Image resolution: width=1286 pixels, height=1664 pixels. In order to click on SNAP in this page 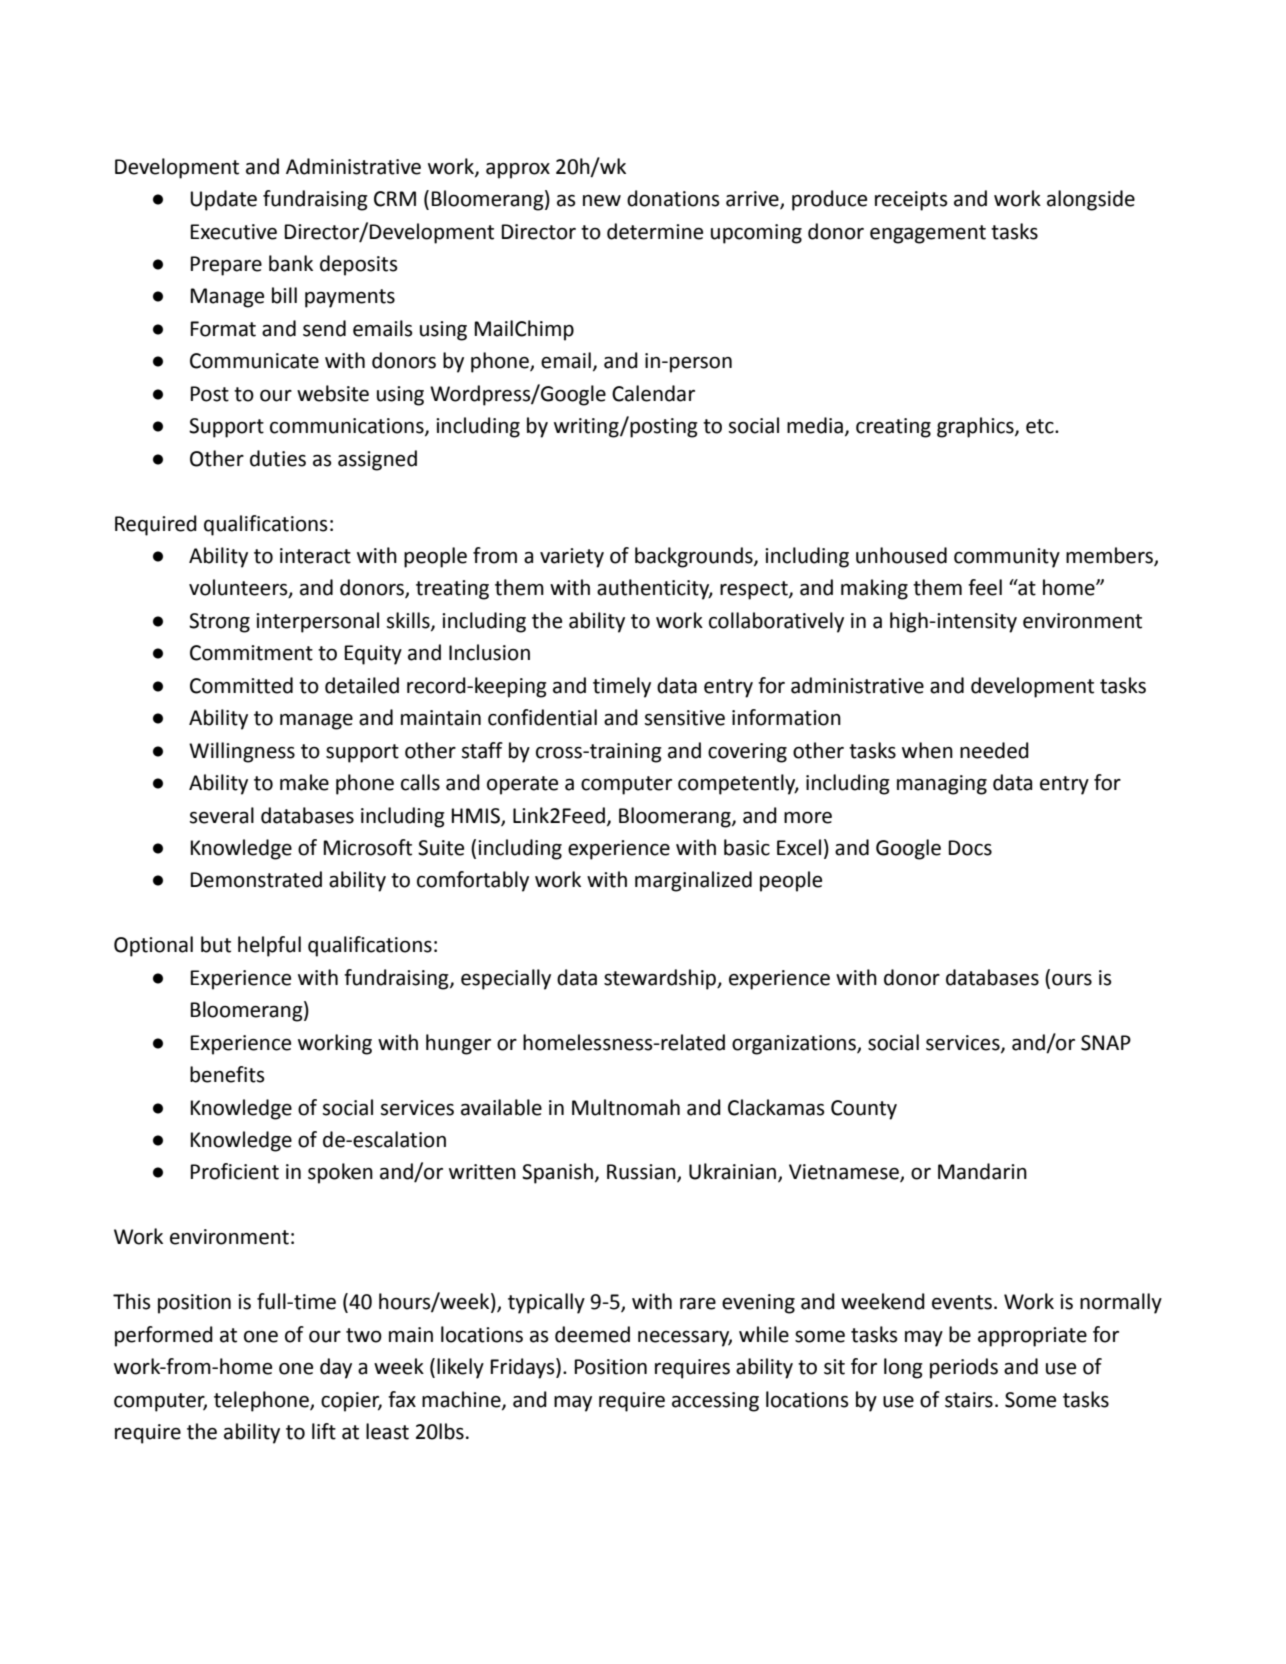, I will do `click(1106, 1043)`.
